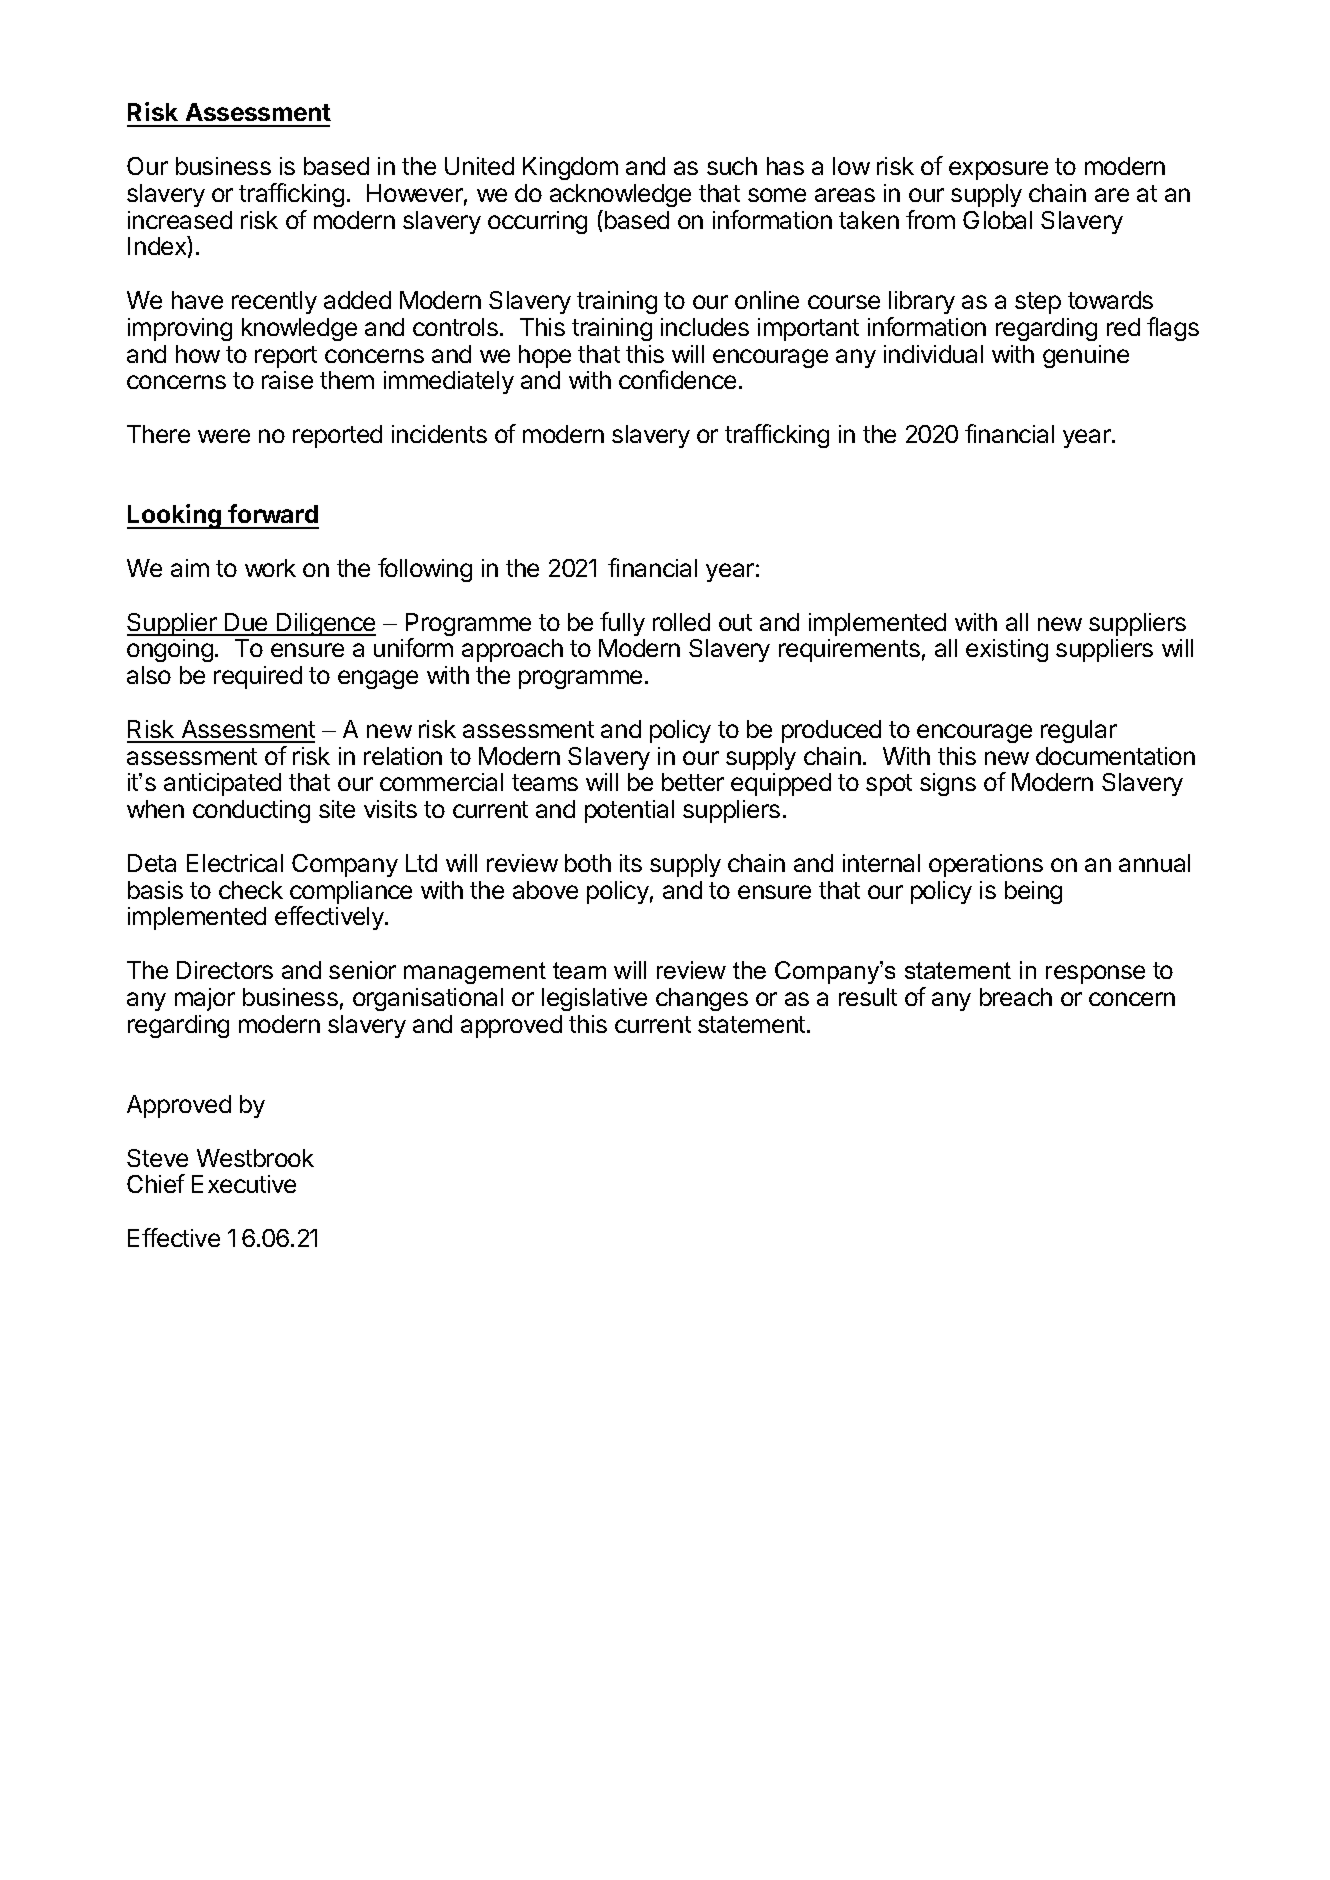 Image resolution: width=1330 pixels, height=1880 pixels. I want to click on rolled, so click(681, 622).
